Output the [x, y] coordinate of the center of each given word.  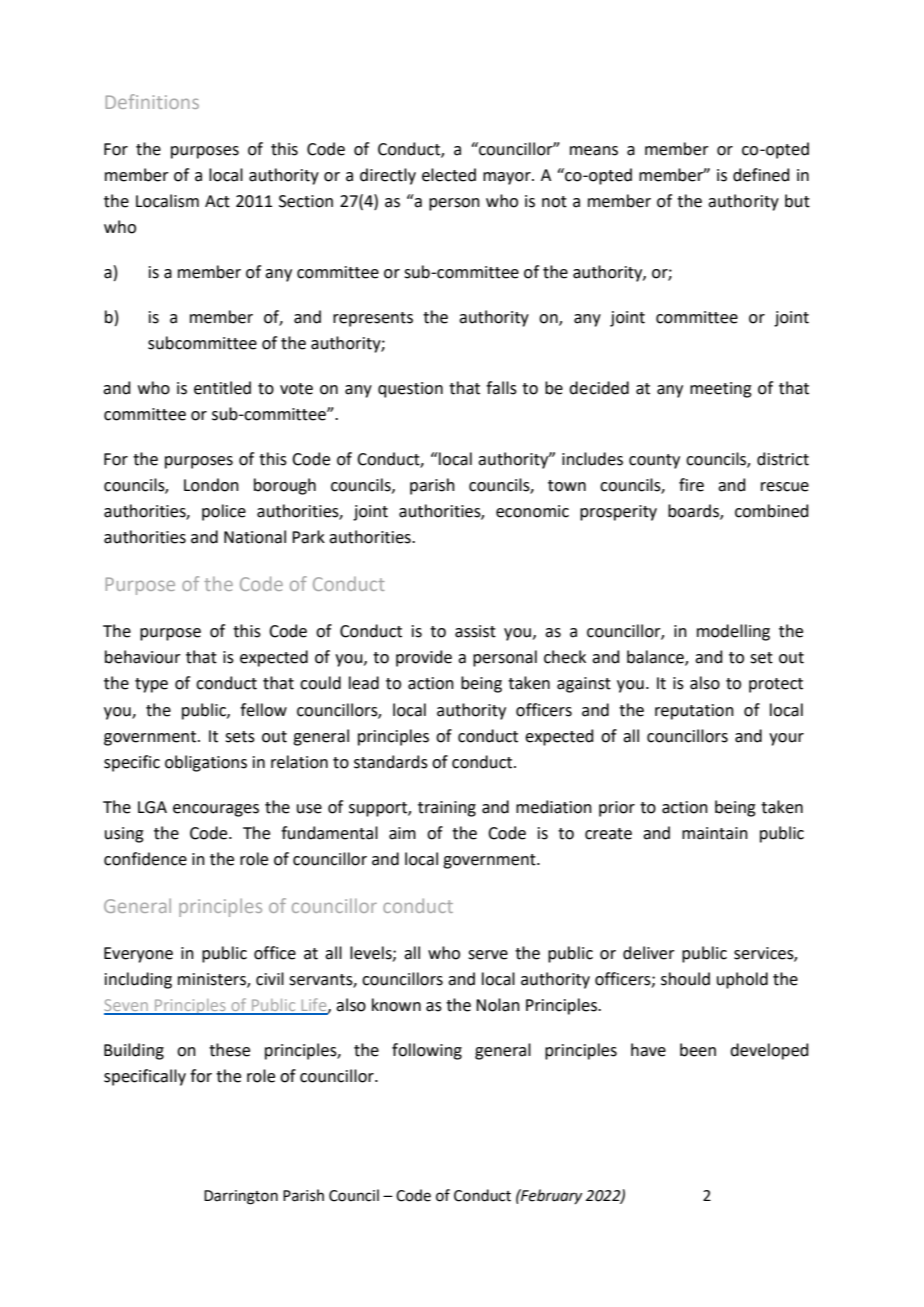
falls [501, 388]
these [229, 1050]
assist [475, 631]
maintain [715, 833]
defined [761, 175]
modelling [733, 632]
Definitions [152, 101]
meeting [721, 390]
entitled [222, 388]
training [447, 809]
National [255, 537]
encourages [216, 810]
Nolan [498, 1005]
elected [449, 175]
